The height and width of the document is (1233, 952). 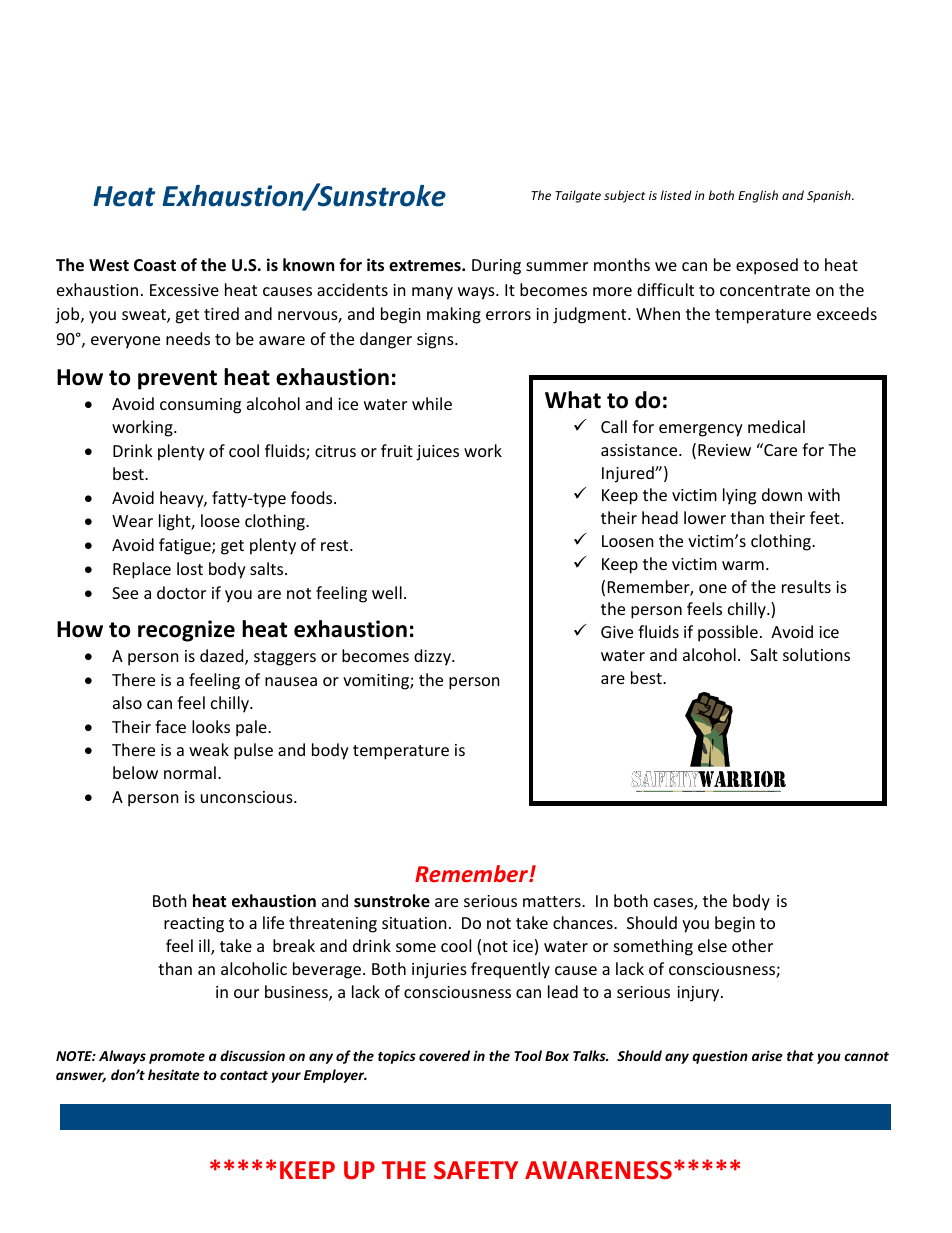 I want to click on During, so click(x=496, y=267).
